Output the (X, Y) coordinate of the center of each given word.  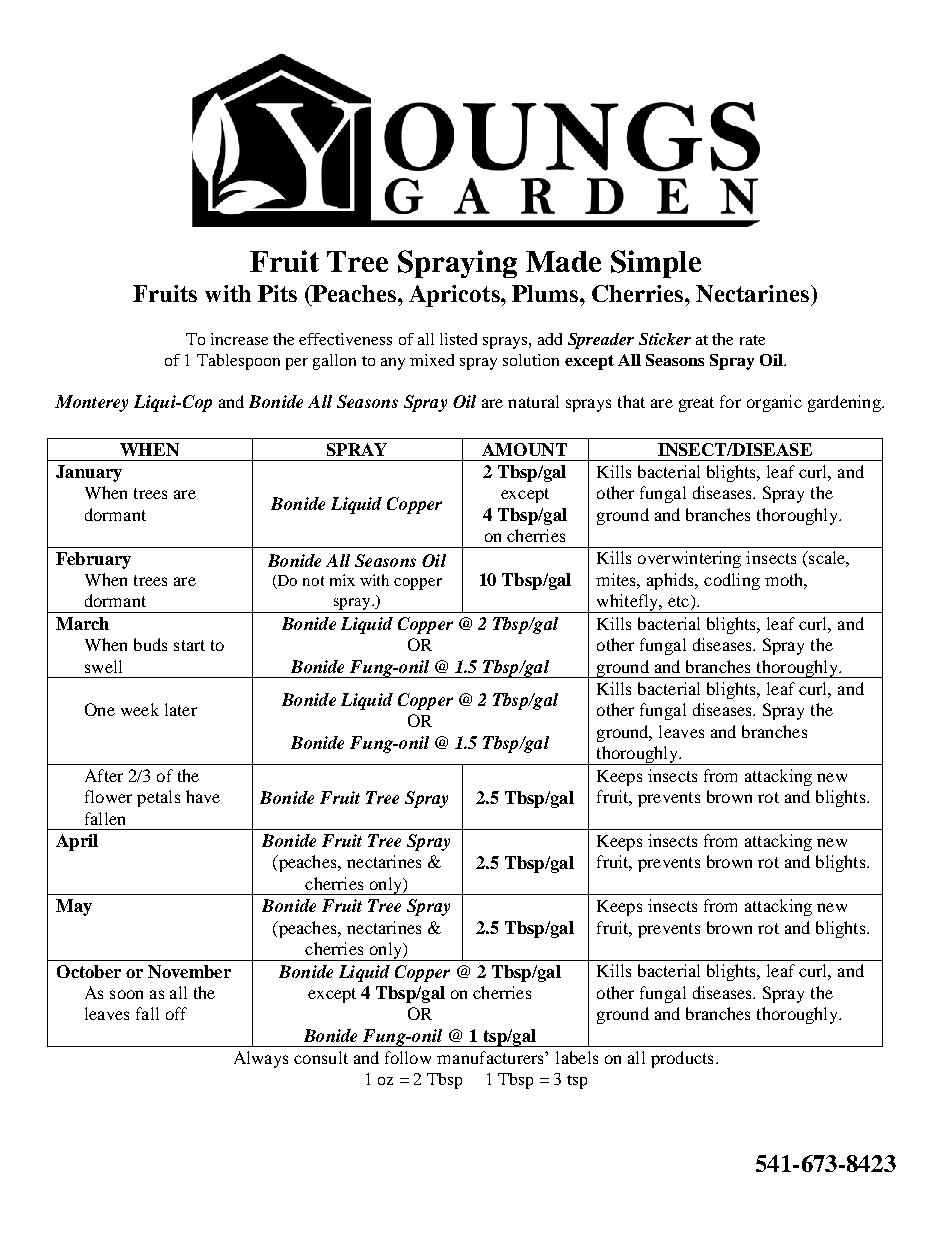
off (176, 1013)
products (682, 1059)
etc (678, 601)
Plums (546, 293)
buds (150, 644)
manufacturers (491, 1057)
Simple (656, 264)
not (313, 581)
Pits (277, 293)
